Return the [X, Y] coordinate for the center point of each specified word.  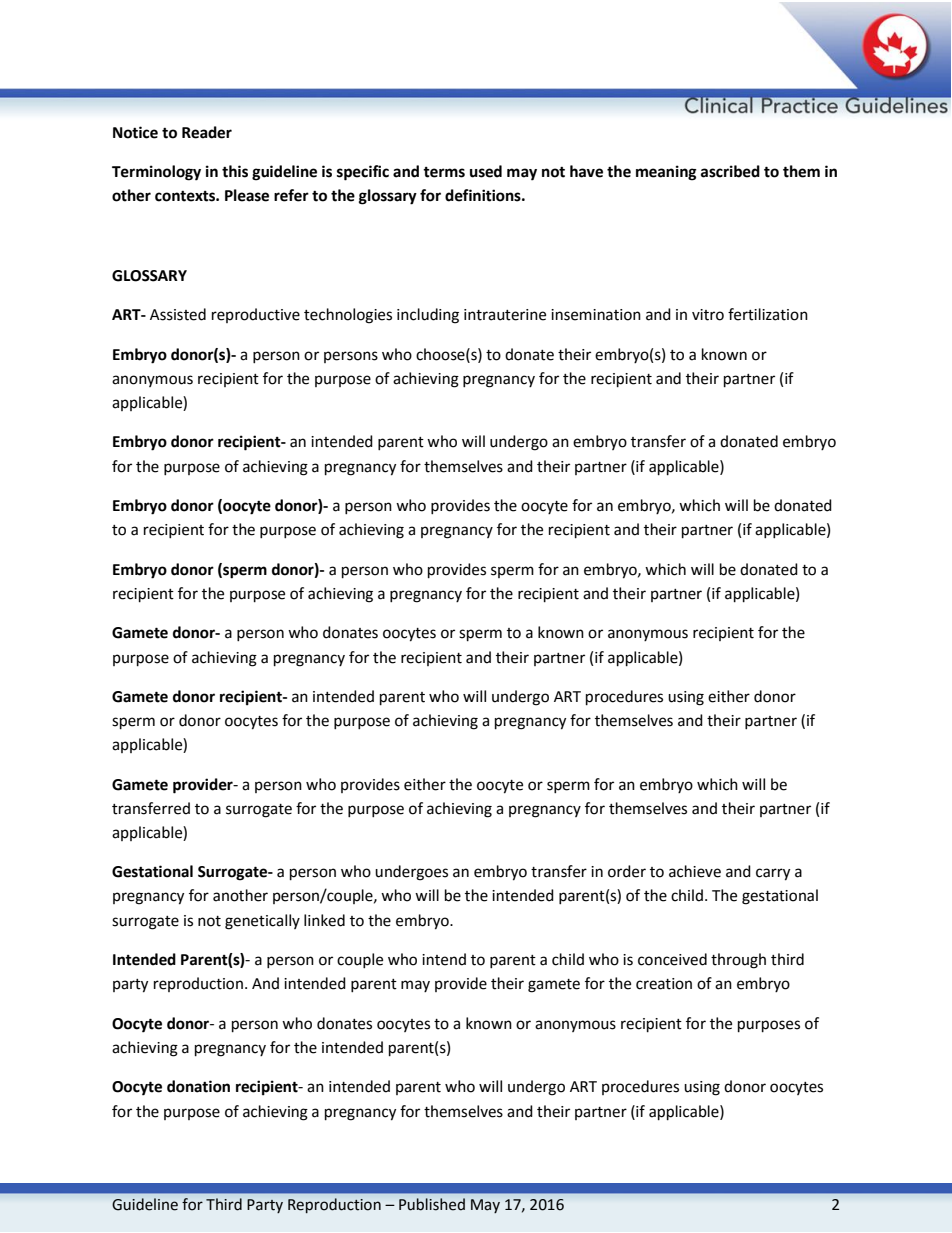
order [627, 871]
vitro [708, 315]
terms [444, 172]
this [235, 171]
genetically [262, 922]
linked [324, 920]
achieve [695, 871]
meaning [666, 173]
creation [664, 984]
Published [432, 1204]
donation [198, 1086]
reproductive [256, 315]
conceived [672, 959]
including [428, 316]
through [738, 961]
